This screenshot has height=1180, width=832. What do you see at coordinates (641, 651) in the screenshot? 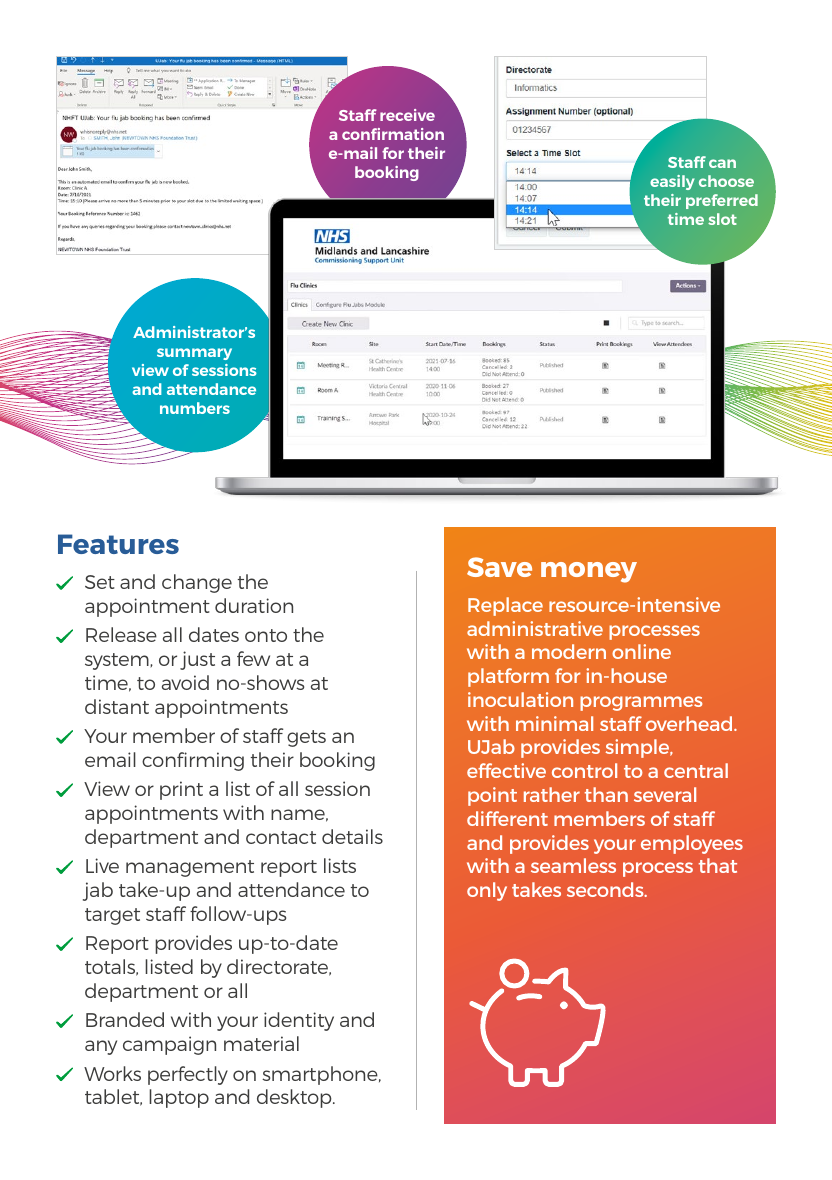
I see `online` at bounding box center [641, 651].
